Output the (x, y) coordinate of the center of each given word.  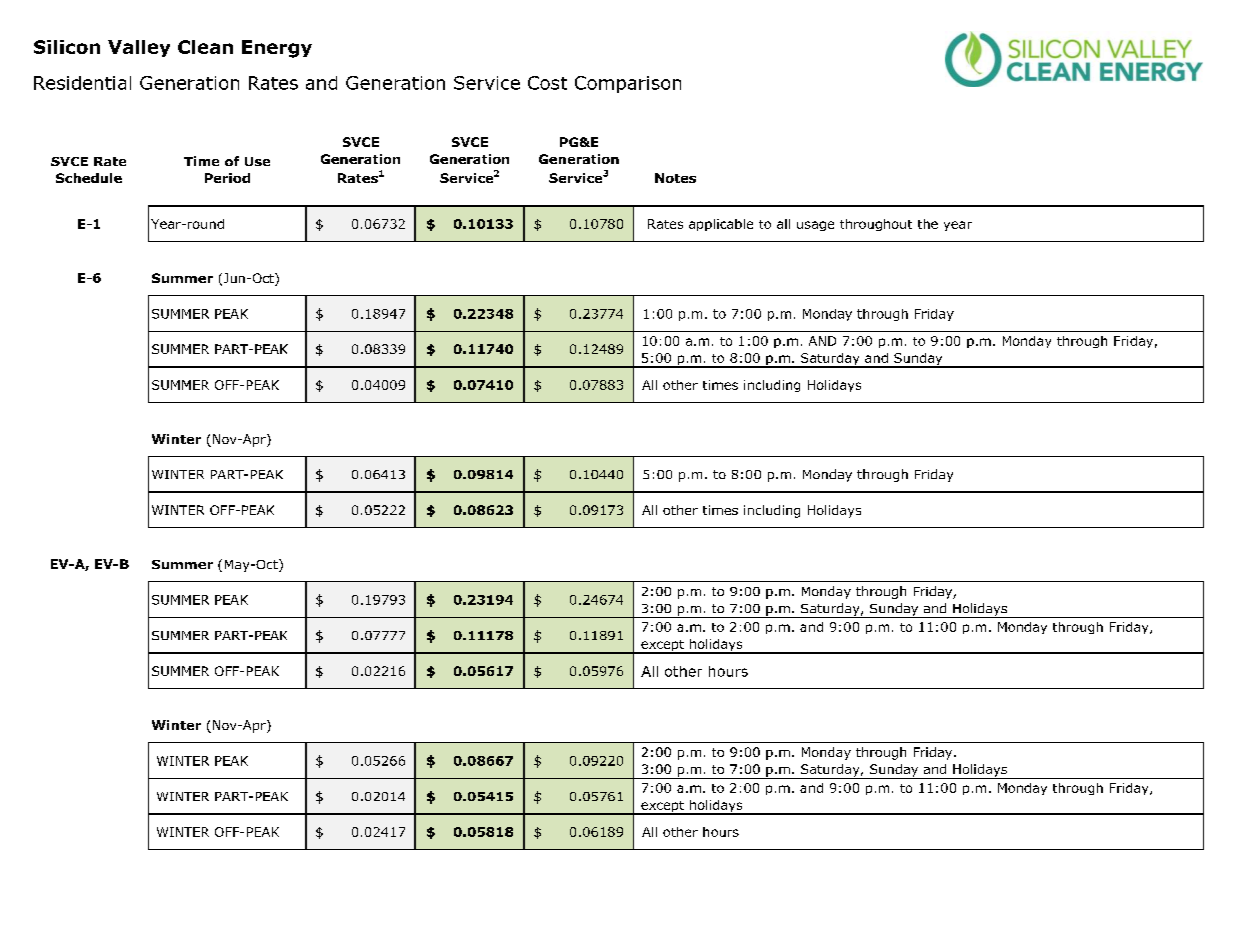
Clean (205, 47)
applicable (721, 225)
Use (257, 161)
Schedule (89, 178)
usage (815, 226)
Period (227, 178)
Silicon (67, 47)
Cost (547, 83)
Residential (82, 83)
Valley (139, 48)
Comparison (628, 84)
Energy (277, 49)
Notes (675, 178)
